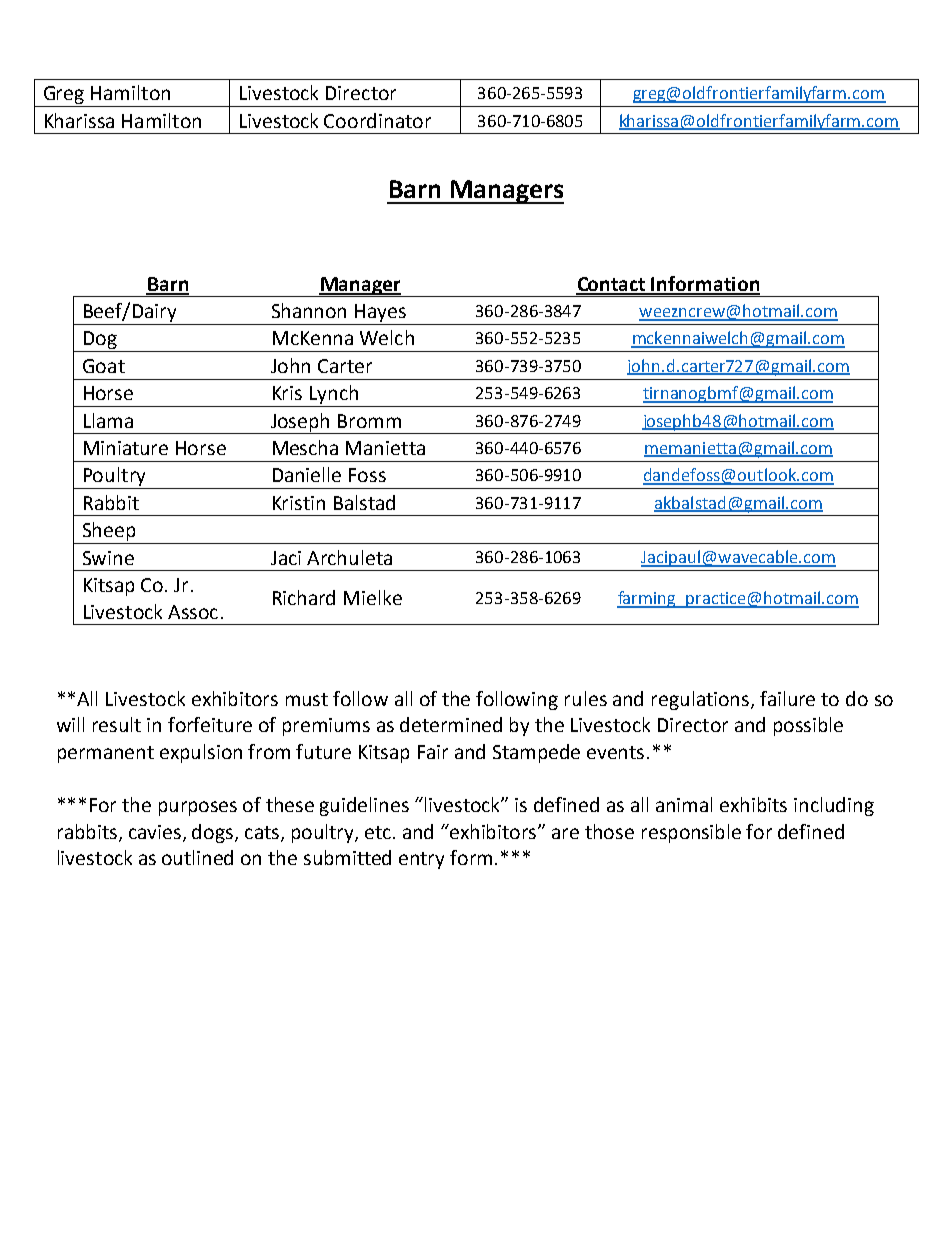 The width and height of the image is (952, 1233). I want to click on Shannon, so click(309, 310).
